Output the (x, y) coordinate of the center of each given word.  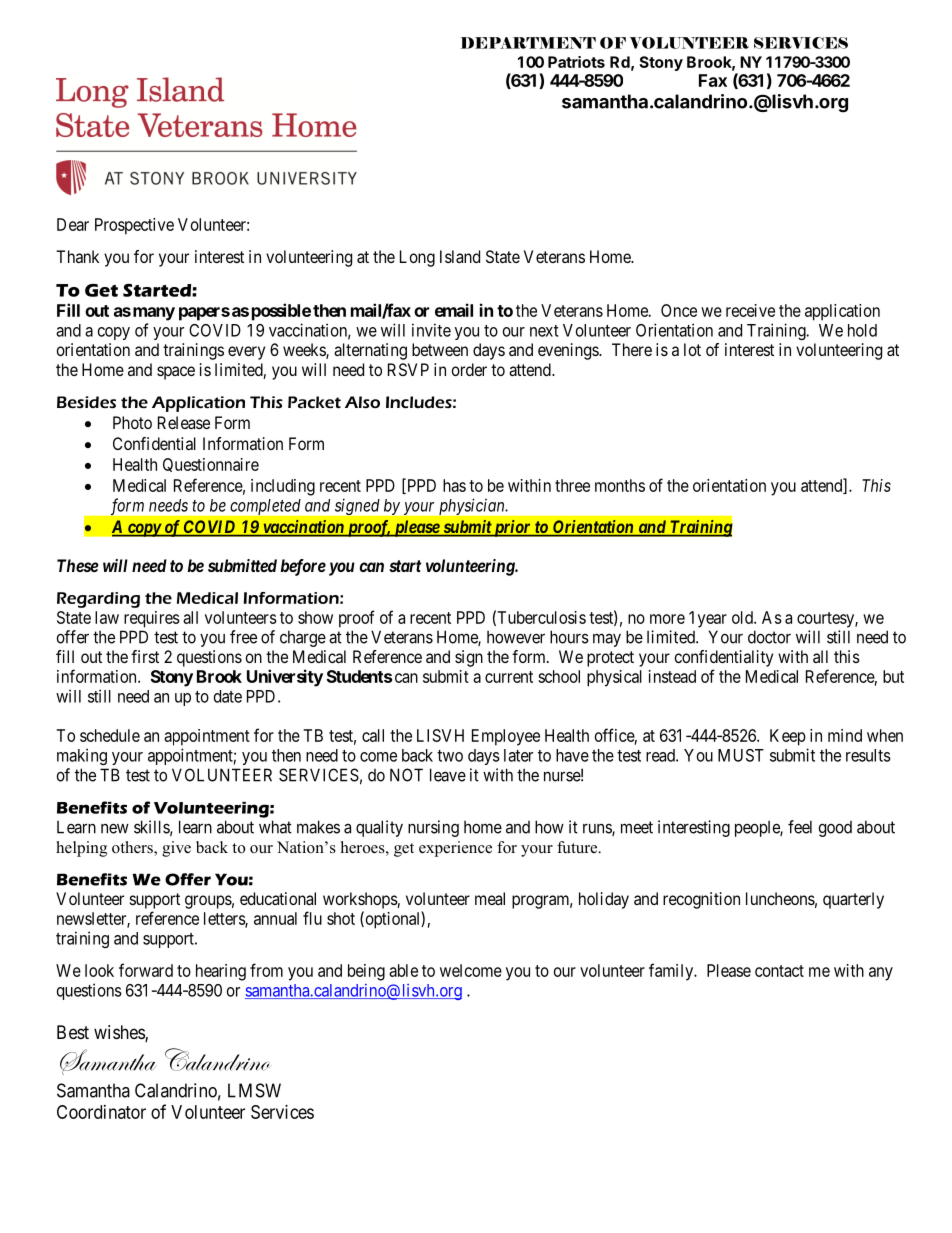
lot (692, 349)
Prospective (134, 226)
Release (184, 422)
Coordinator (101, 1112)
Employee (506, 737)
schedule (110, 735)
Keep (788, 737)
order (469, 369)
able (403, 970)
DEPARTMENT (528, 43)
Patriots (576, 62)
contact (779, 971)
